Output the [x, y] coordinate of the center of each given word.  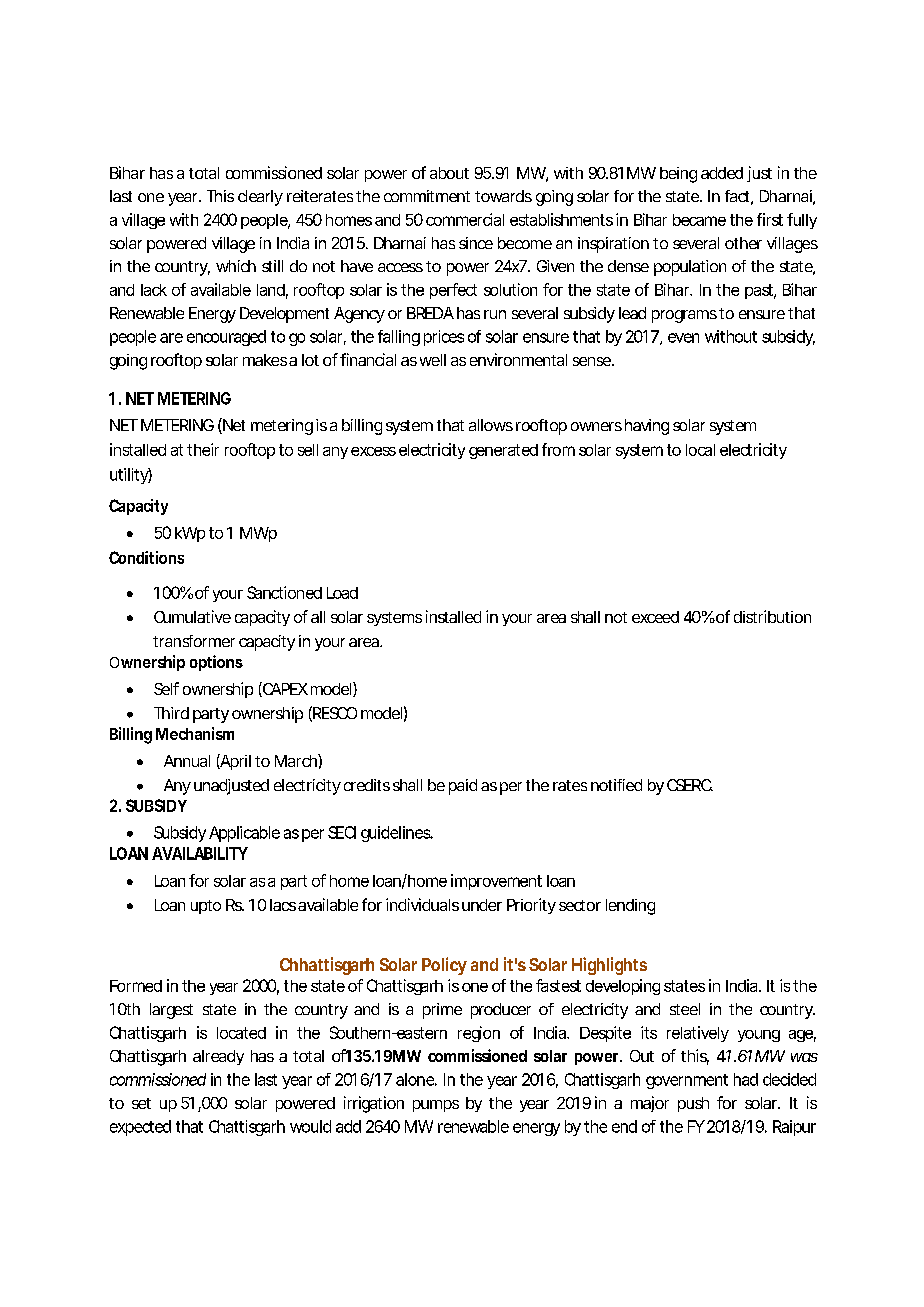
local [700, 450]
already [218, 1057]
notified [616, 785]
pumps [436, 1106]
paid [463, 787]
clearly [260, 198]
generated [503, 451]
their [203, 449]
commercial [465, 219]
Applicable [244, 834]
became [699, 220]
